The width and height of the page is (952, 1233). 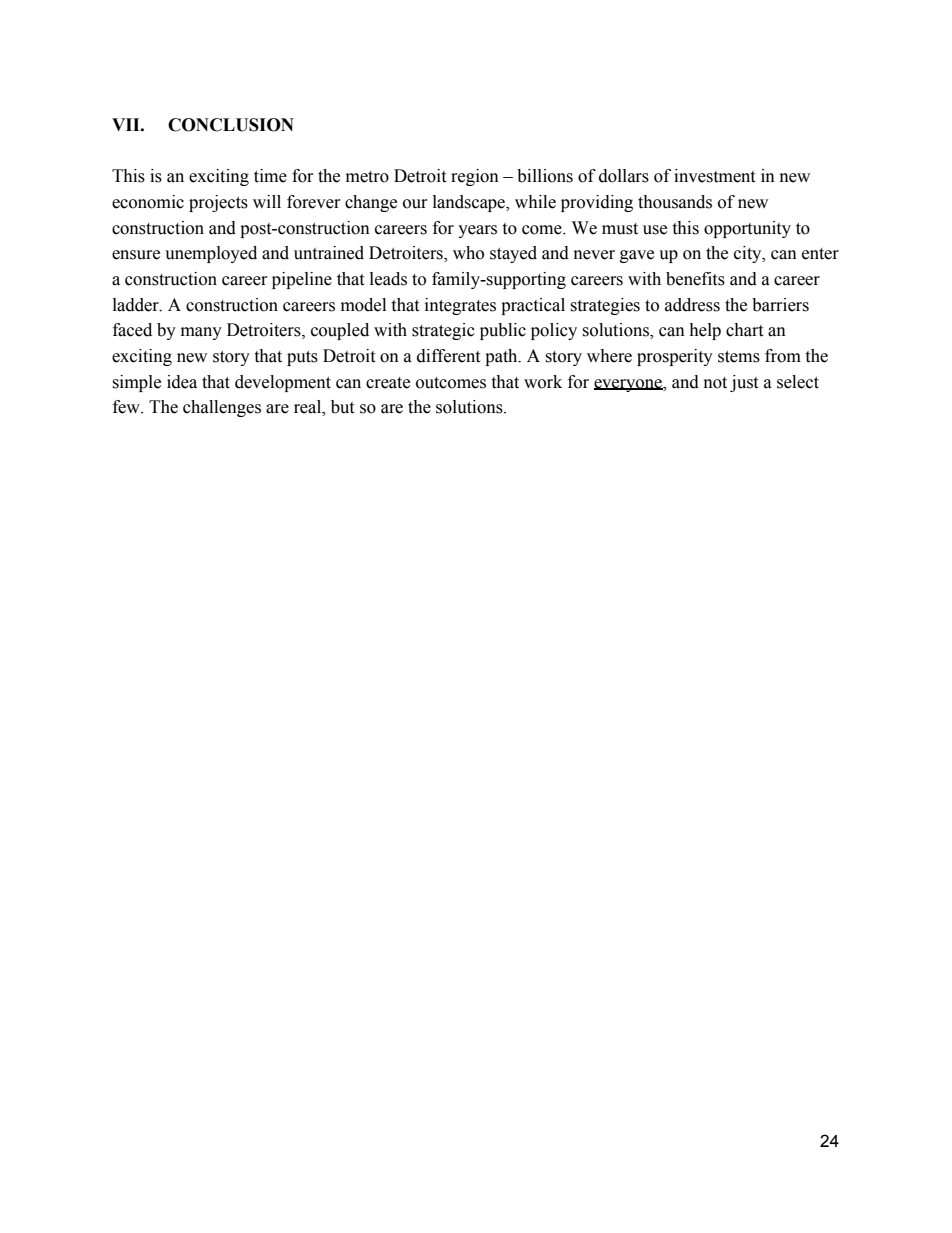 What do you see at coordinates (468, 253) in the page?
I see `who` at bounding box center [468, 253].
